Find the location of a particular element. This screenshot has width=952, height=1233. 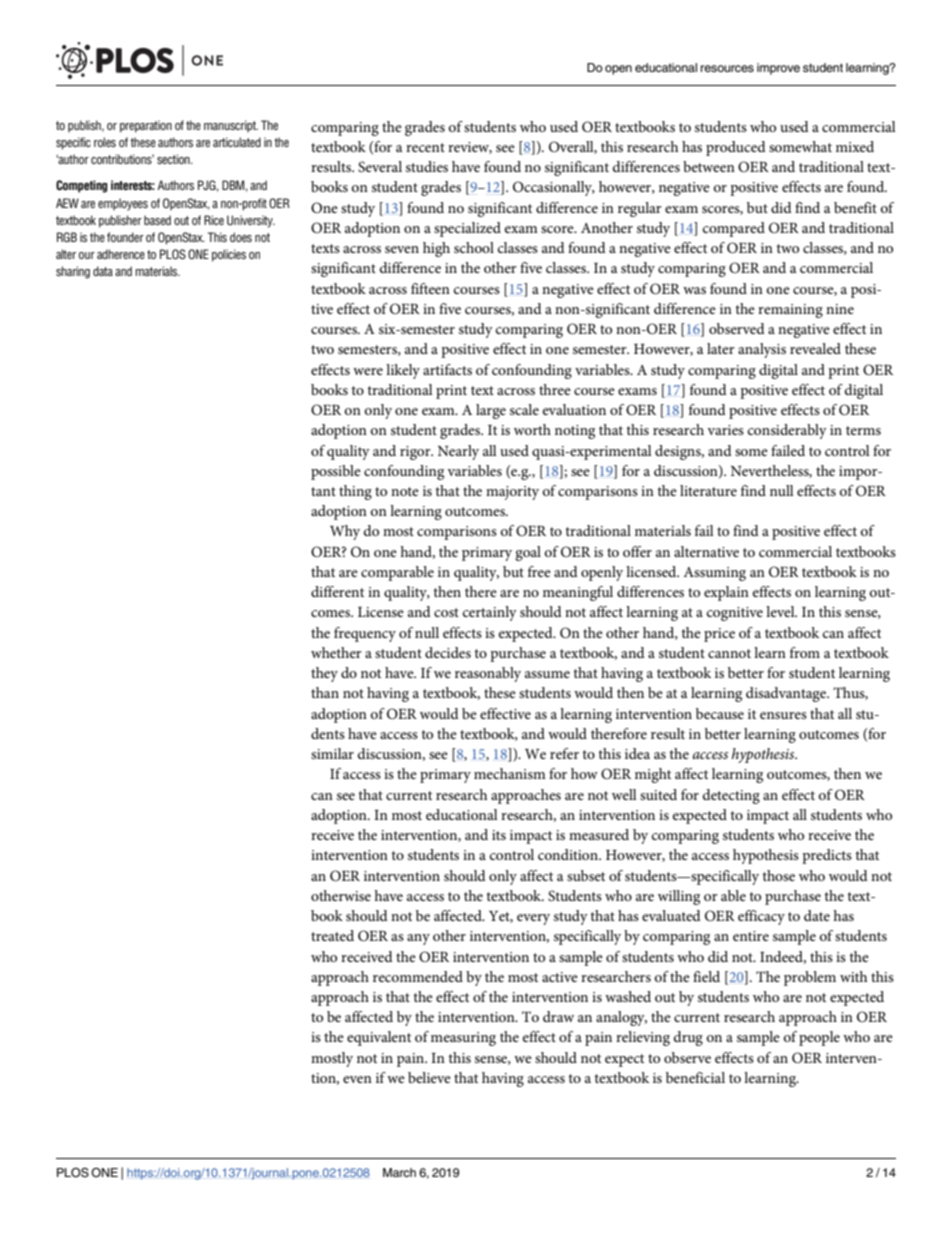

cost is located at coordinates (446, 612).
